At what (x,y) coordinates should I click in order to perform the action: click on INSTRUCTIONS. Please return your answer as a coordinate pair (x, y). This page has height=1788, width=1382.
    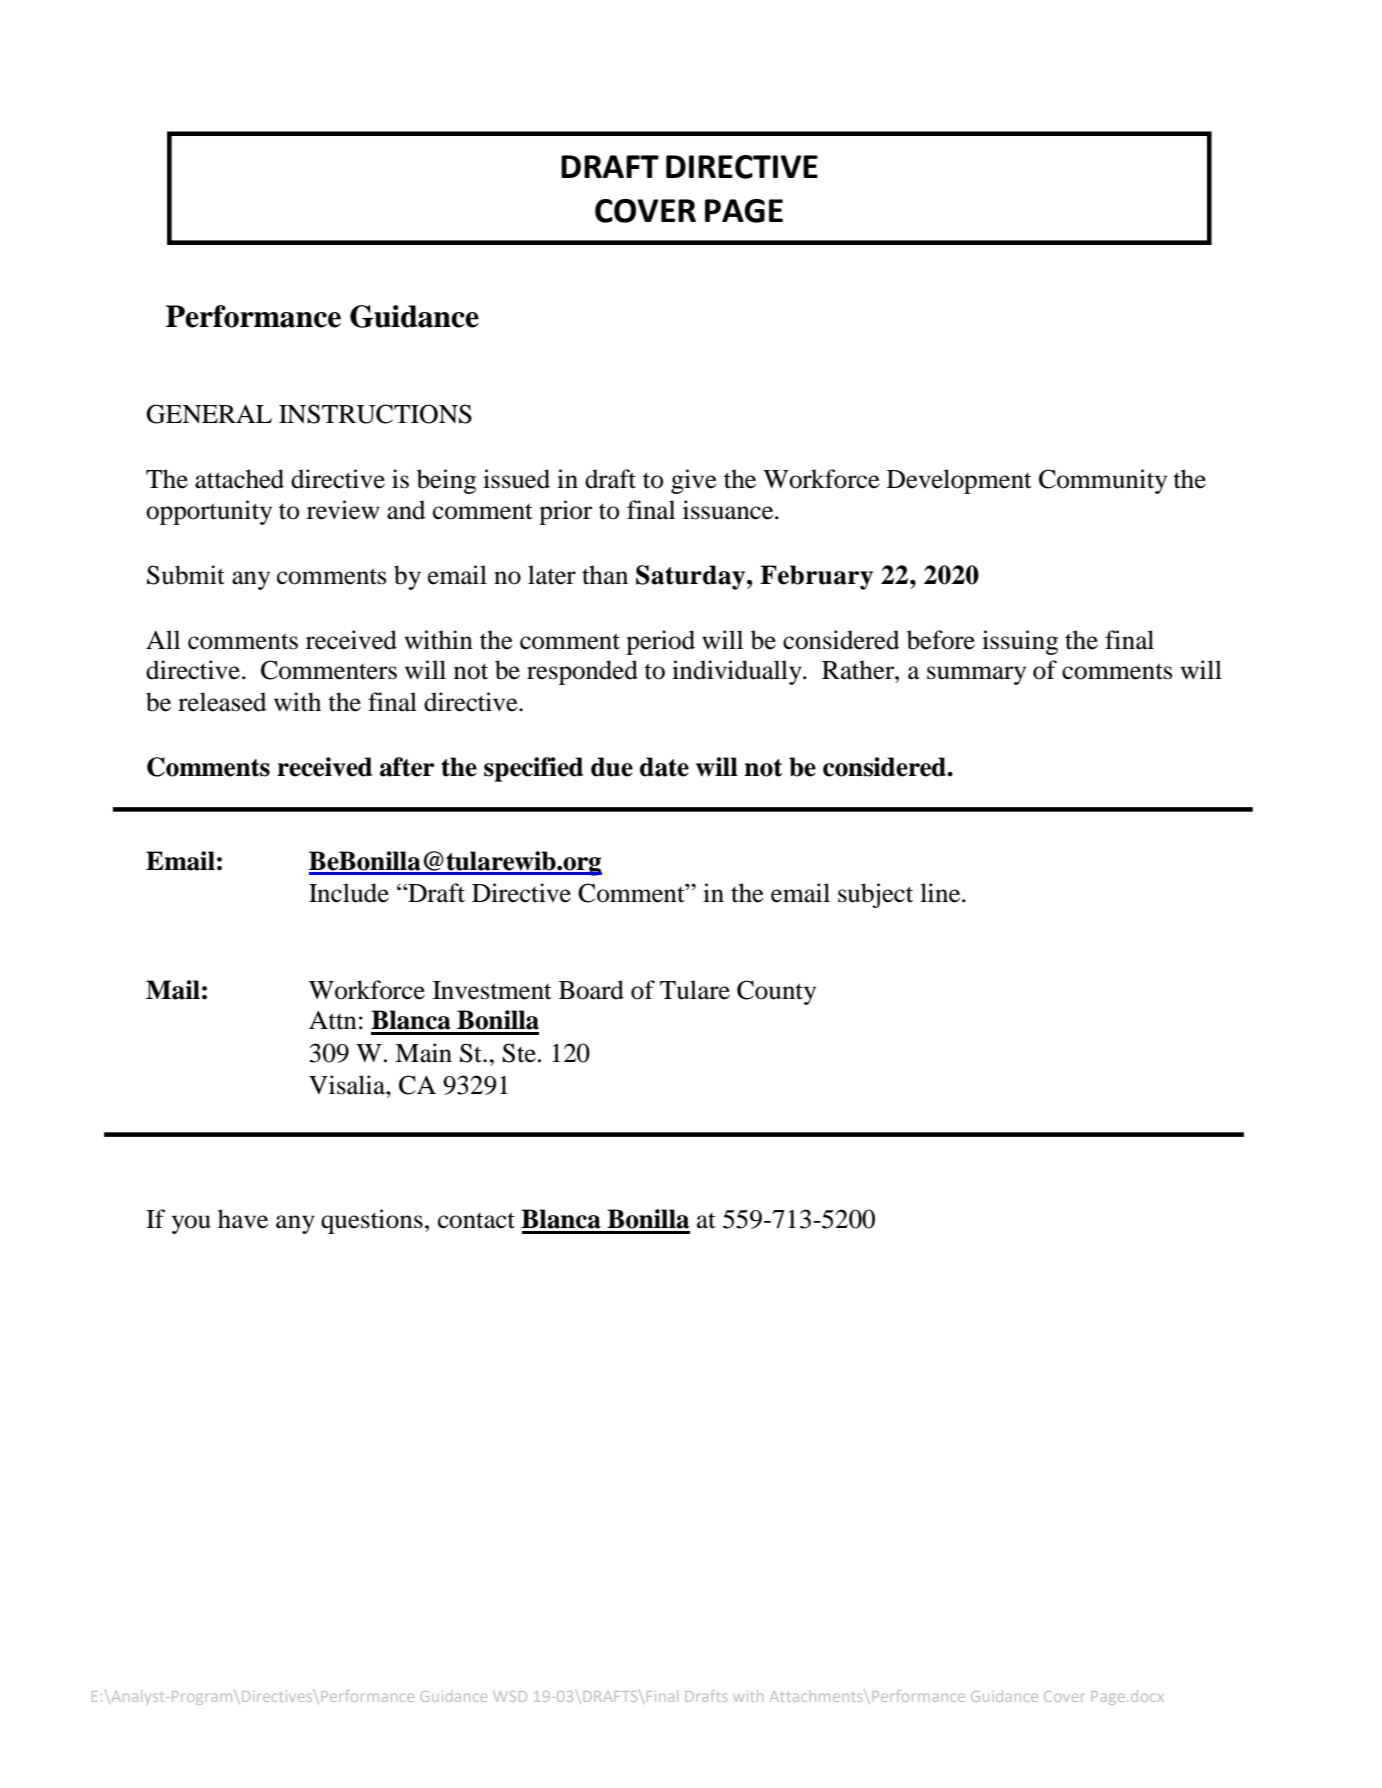
    Looking at the image, I should click on (375, 414).
